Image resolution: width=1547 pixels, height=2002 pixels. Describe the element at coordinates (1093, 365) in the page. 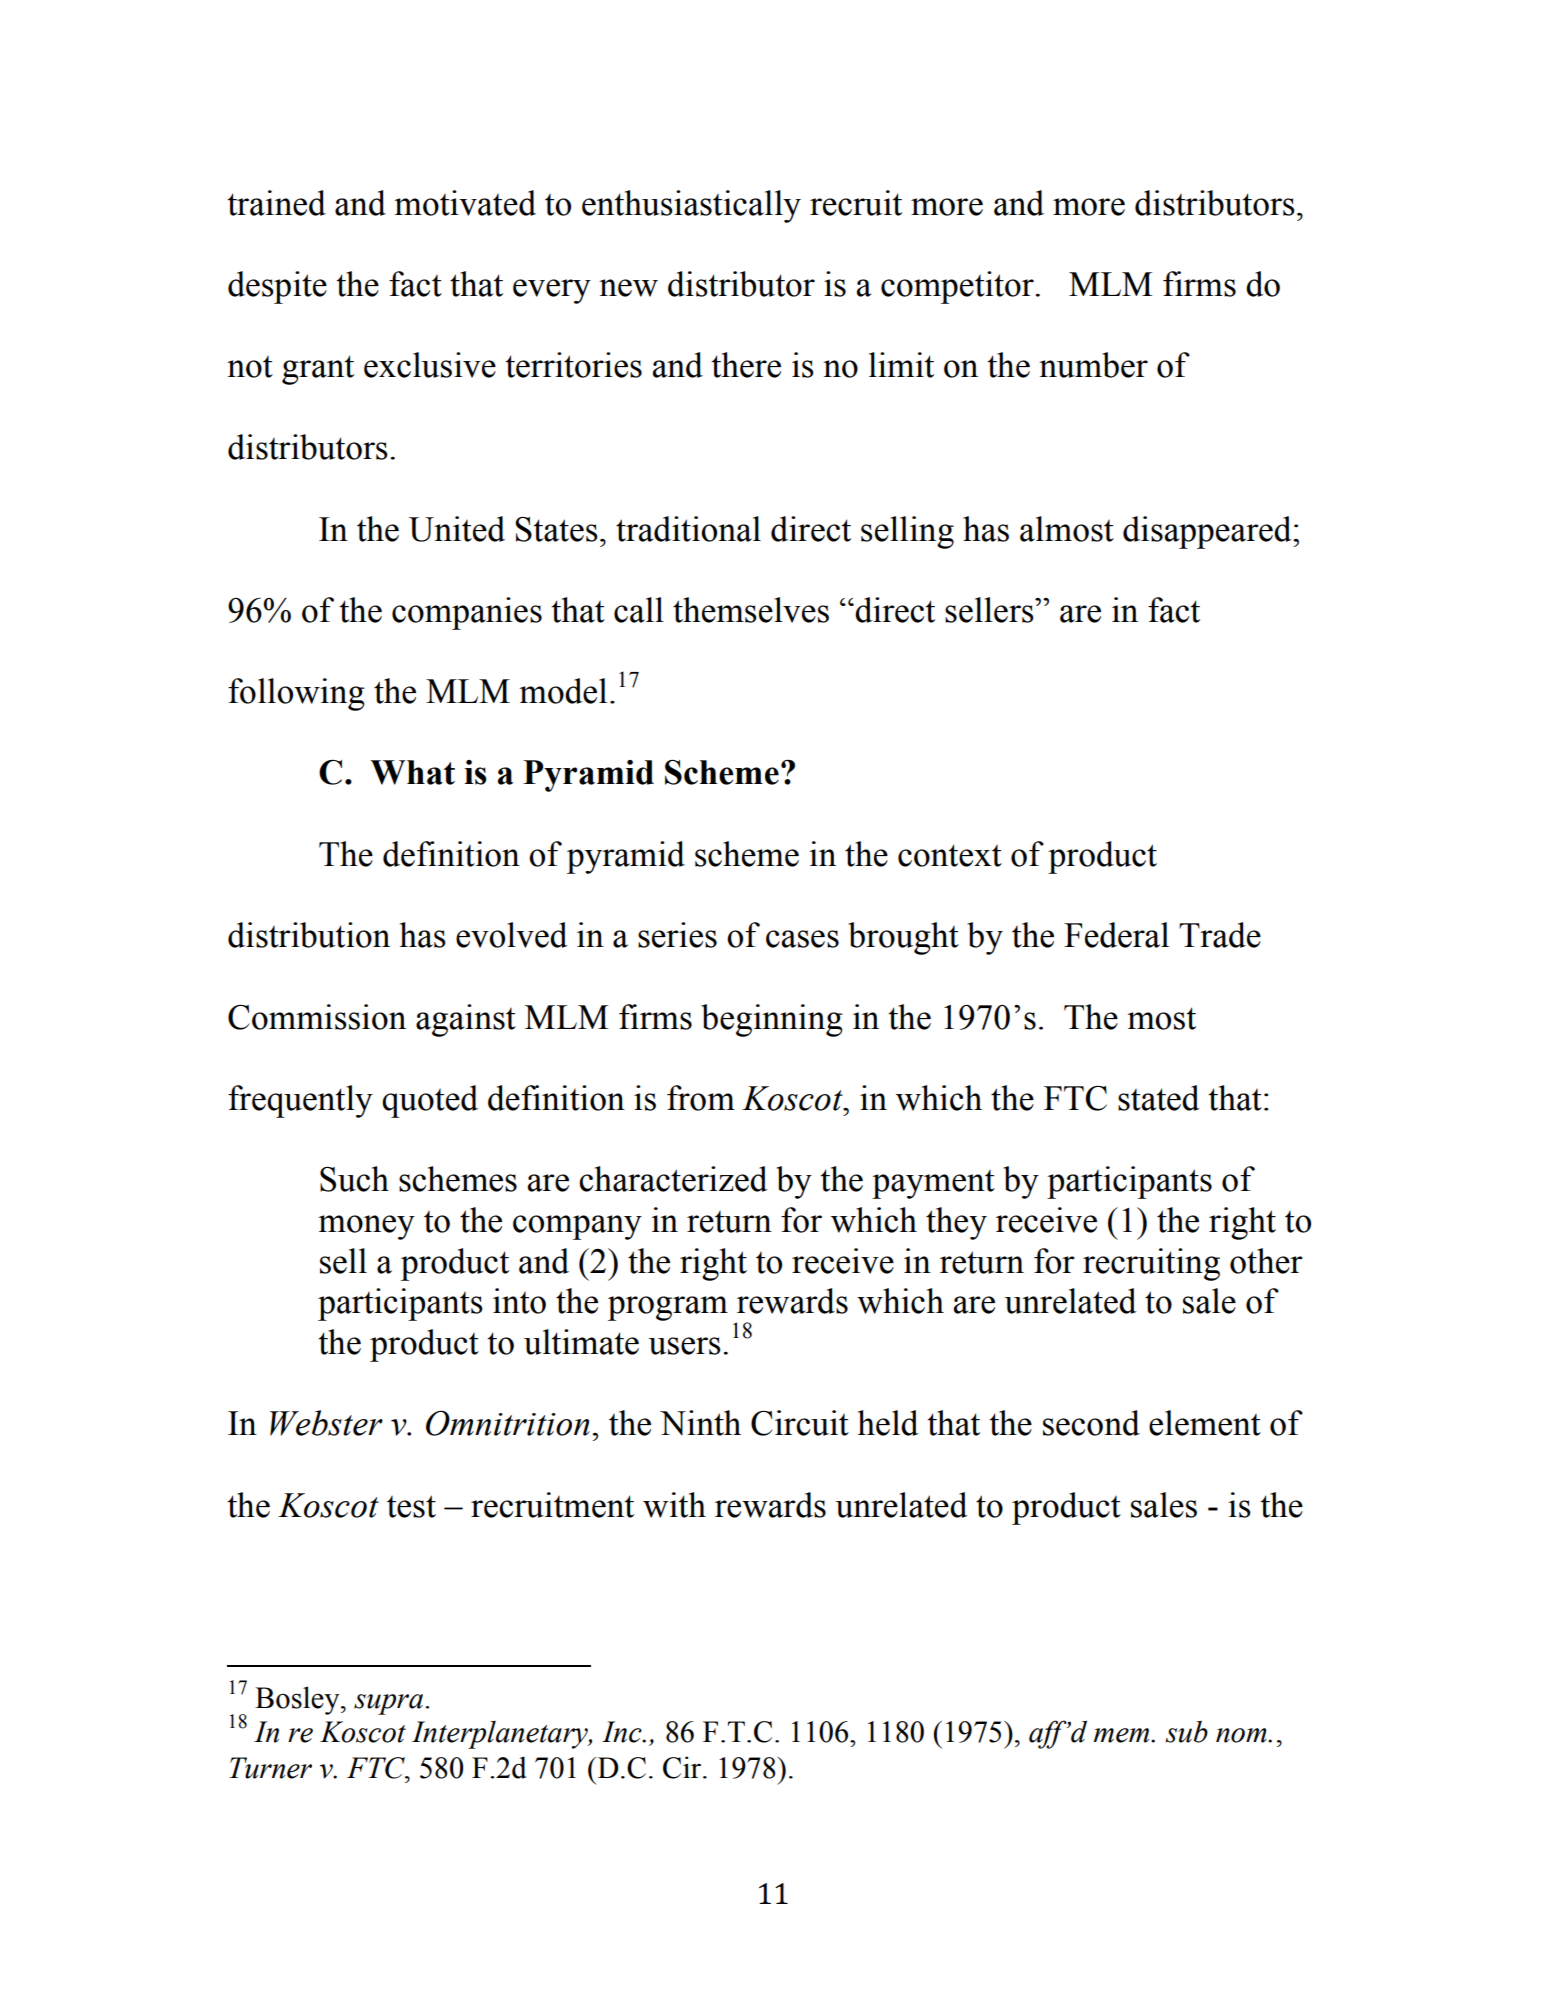

I see `number` at that location.
